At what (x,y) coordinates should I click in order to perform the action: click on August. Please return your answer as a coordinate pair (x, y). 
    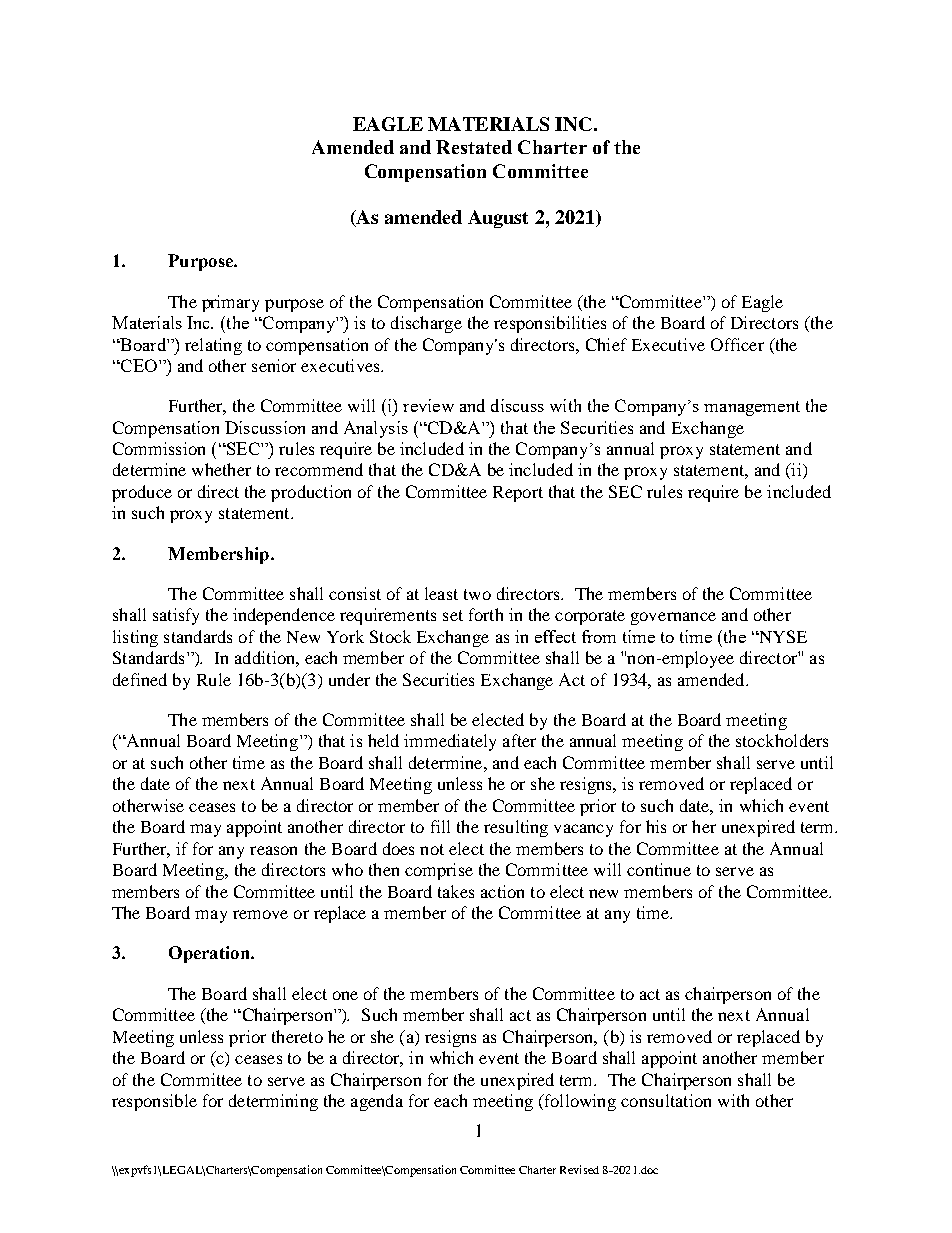
    Looking at the image, I should click on (498, 219).
